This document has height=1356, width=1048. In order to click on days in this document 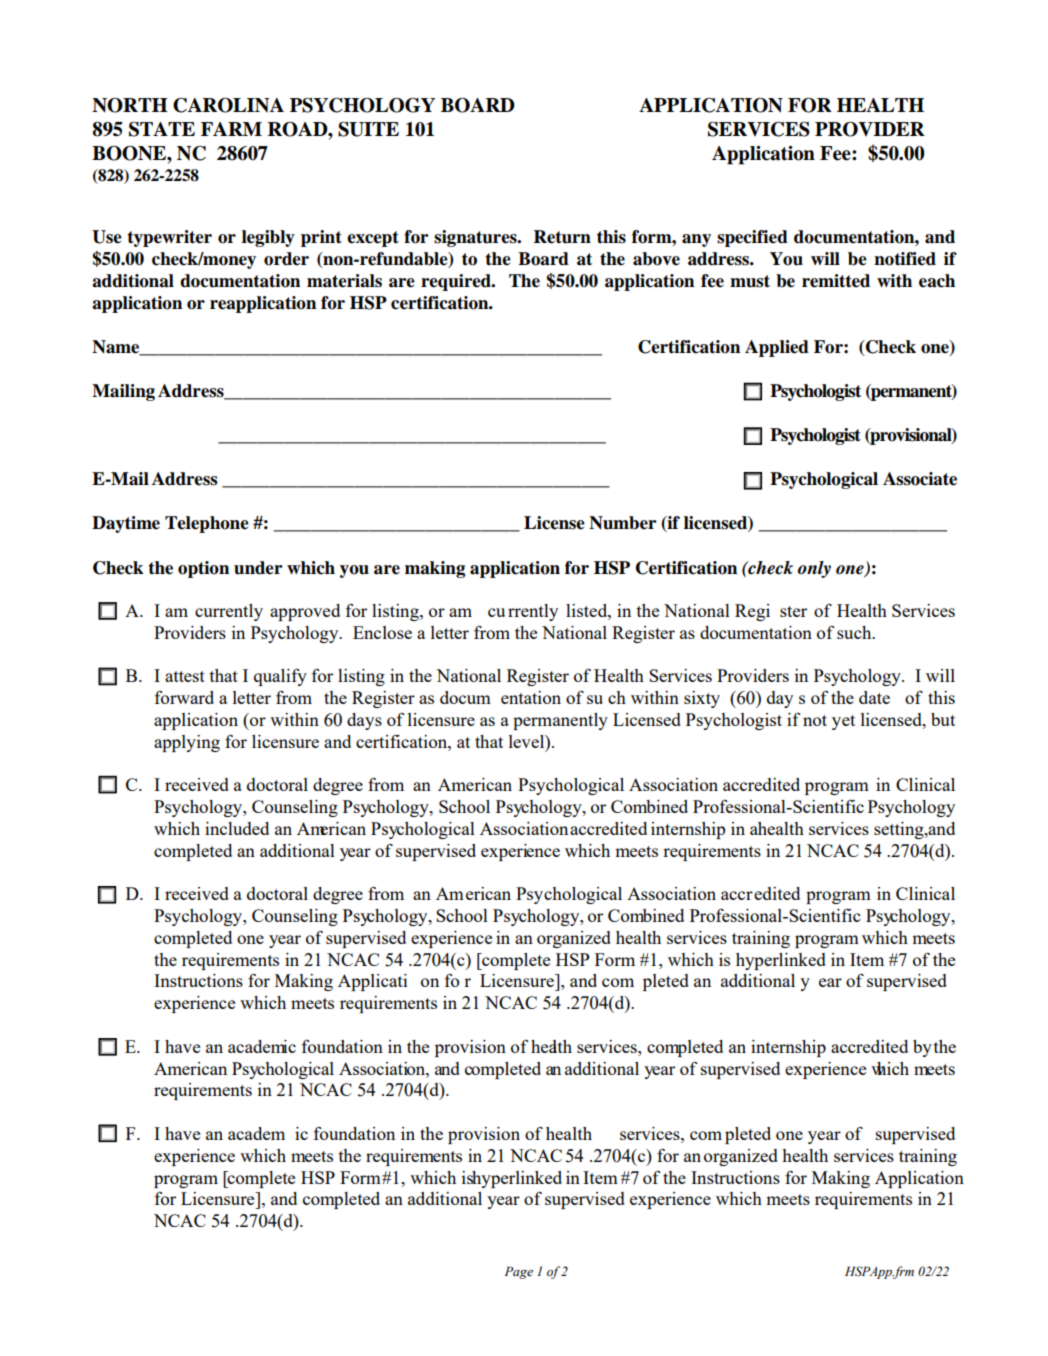, I will do `click(364, 721)`.
